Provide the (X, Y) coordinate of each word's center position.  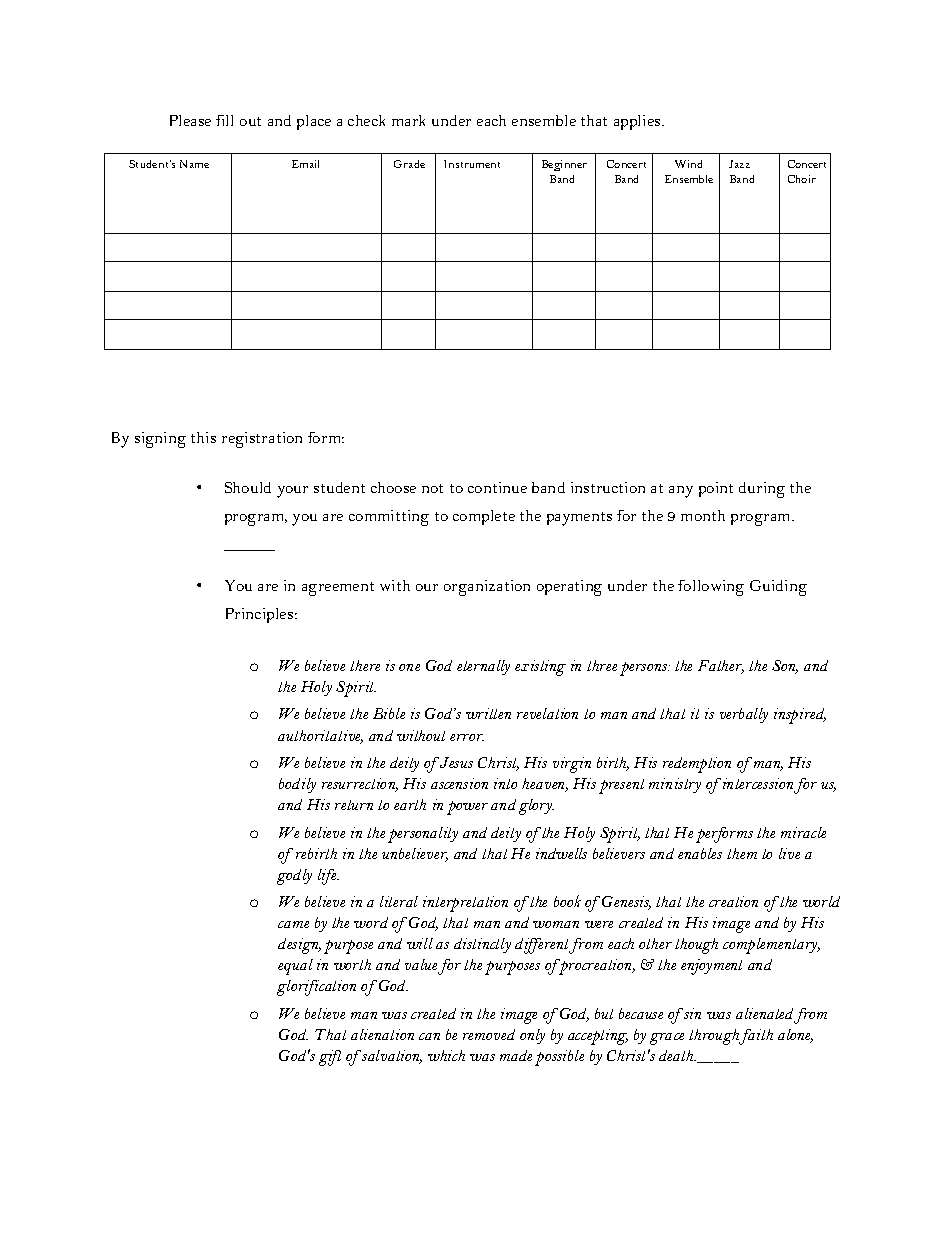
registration (262, 440)
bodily (297, 785)
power (467, 808)
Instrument (472, 164)
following (711, 588)
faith (756, 1037)
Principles (261, 615)
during (762, 490)
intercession (757, 785)
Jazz (739, 164)
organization (487, 588)
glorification (316, 988)
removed (489, 1034)
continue (497, 487)
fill (224, 120)
